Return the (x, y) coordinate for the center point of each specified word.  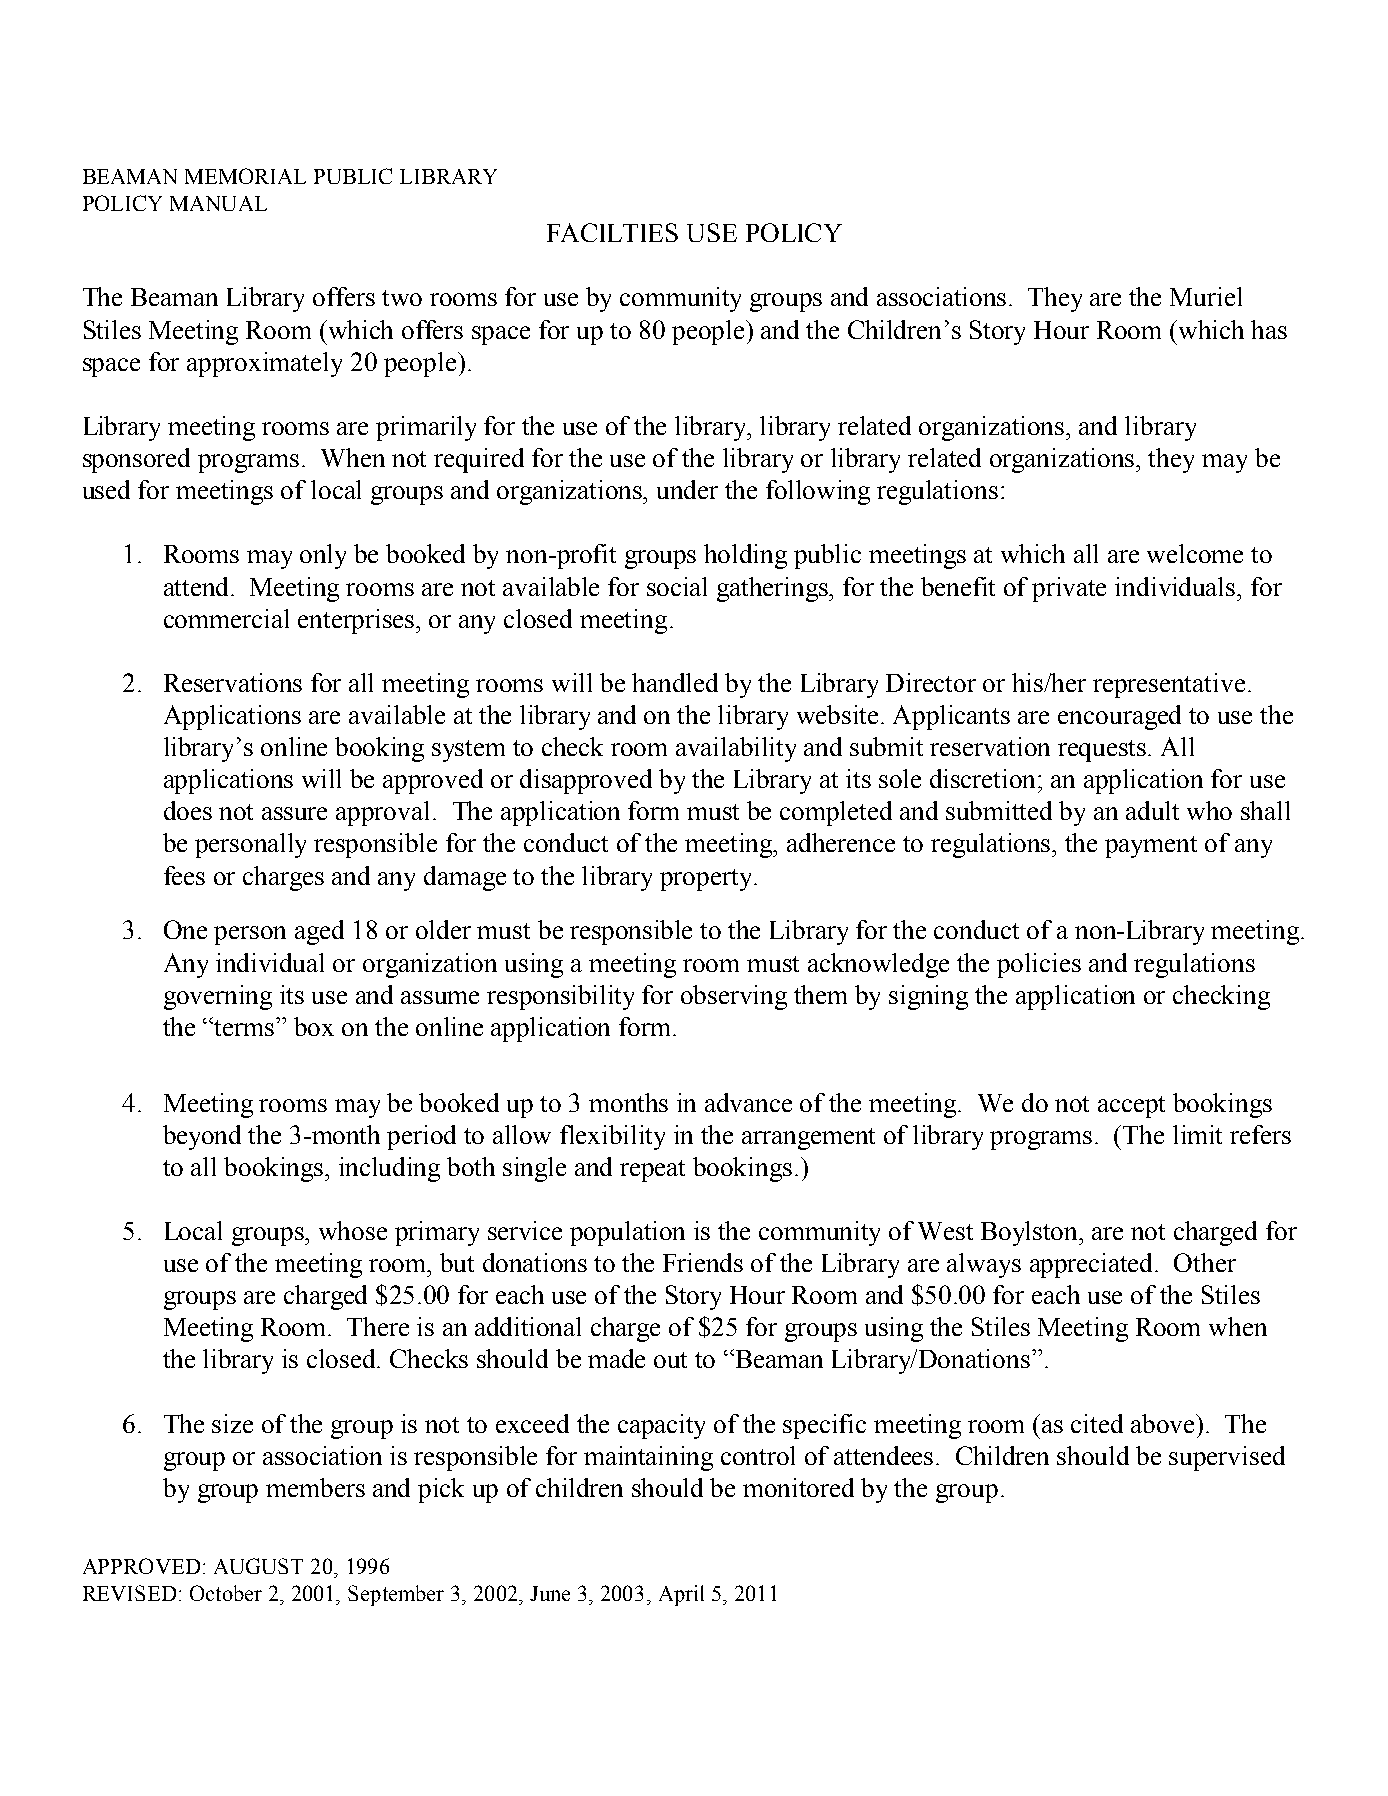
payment (1151, 847)
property (707, 880)
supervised (1227, 1458)
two (402, 298)
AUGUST (258, 1566)
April (681, 1595)
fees (184, 875)
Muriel (1206, 296)
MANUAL (218, 203)
